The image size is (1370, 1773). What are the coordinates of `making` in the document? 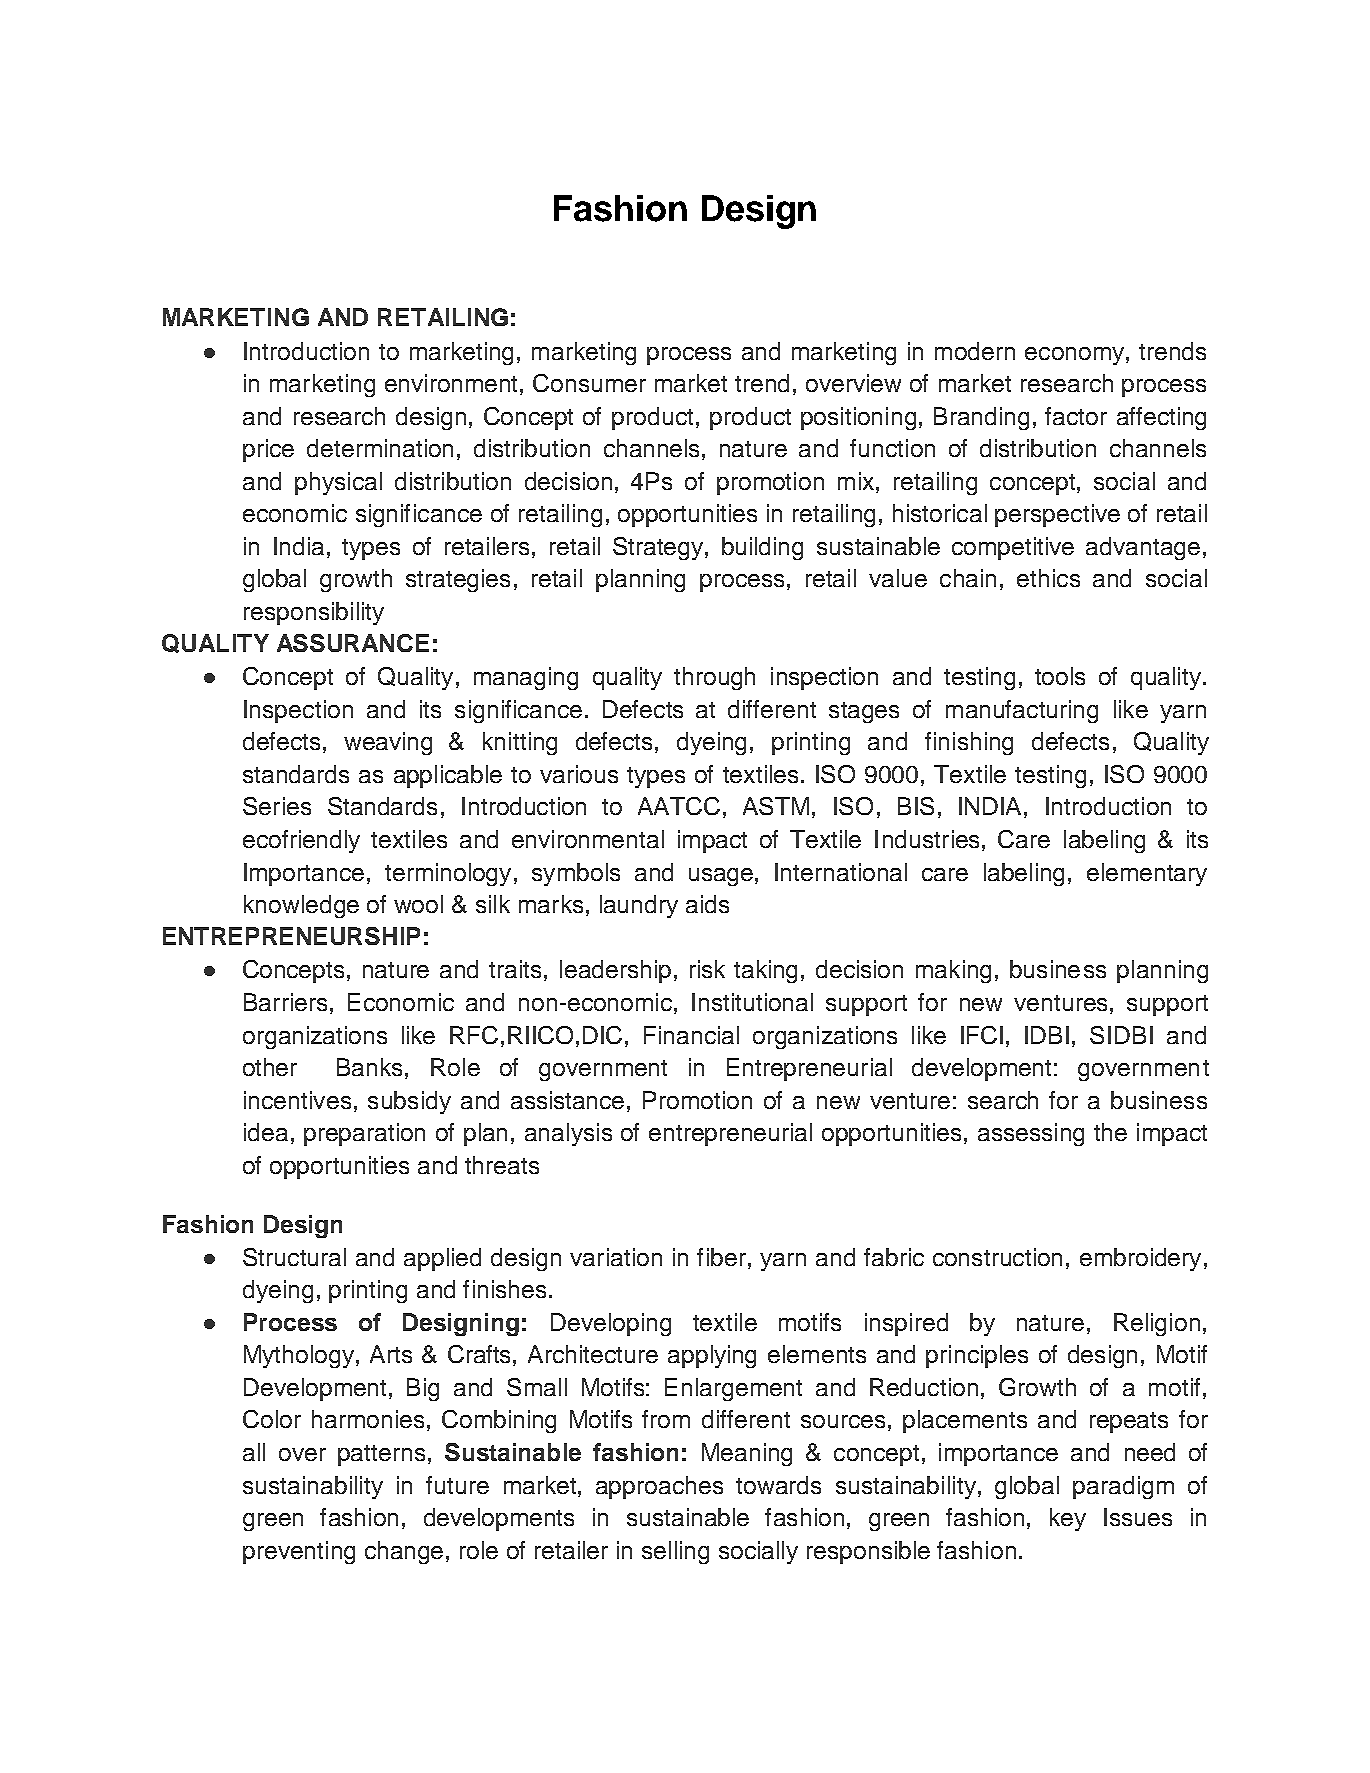 It's located at (953, 971).
